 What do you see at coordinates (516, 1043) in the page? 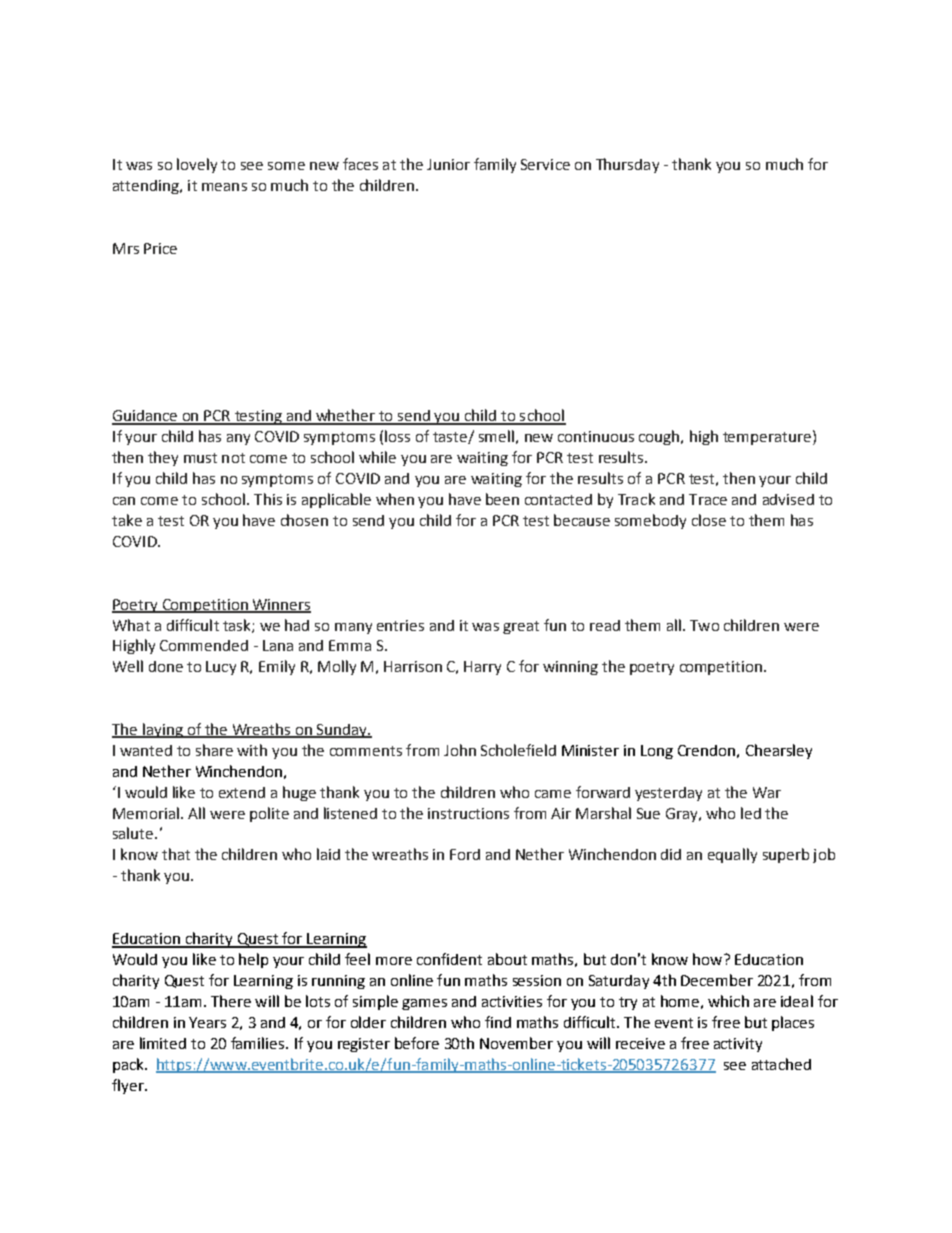
I see `November` at bounding box center [516, 1043].
